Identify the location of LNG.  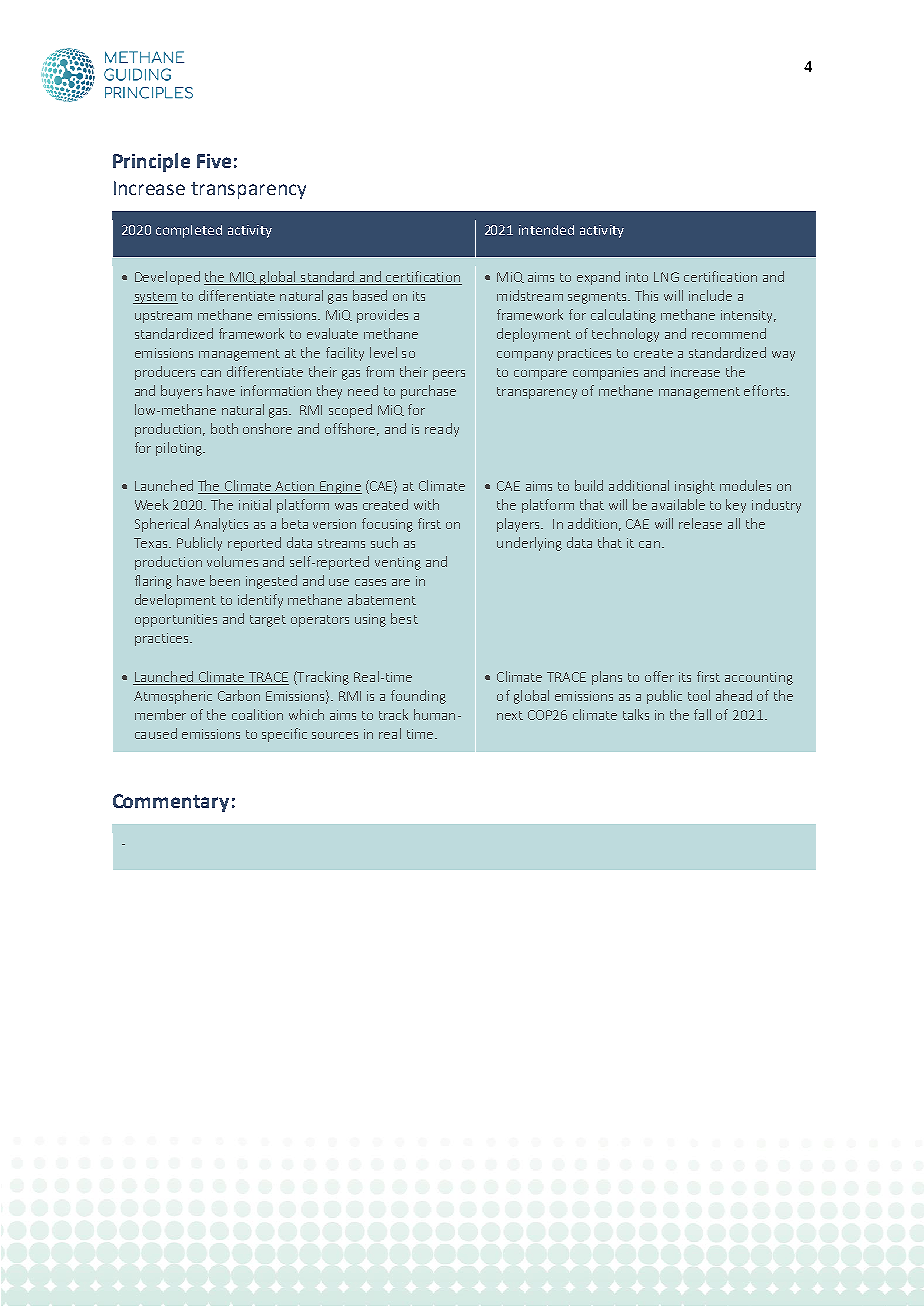
(666, 277).
